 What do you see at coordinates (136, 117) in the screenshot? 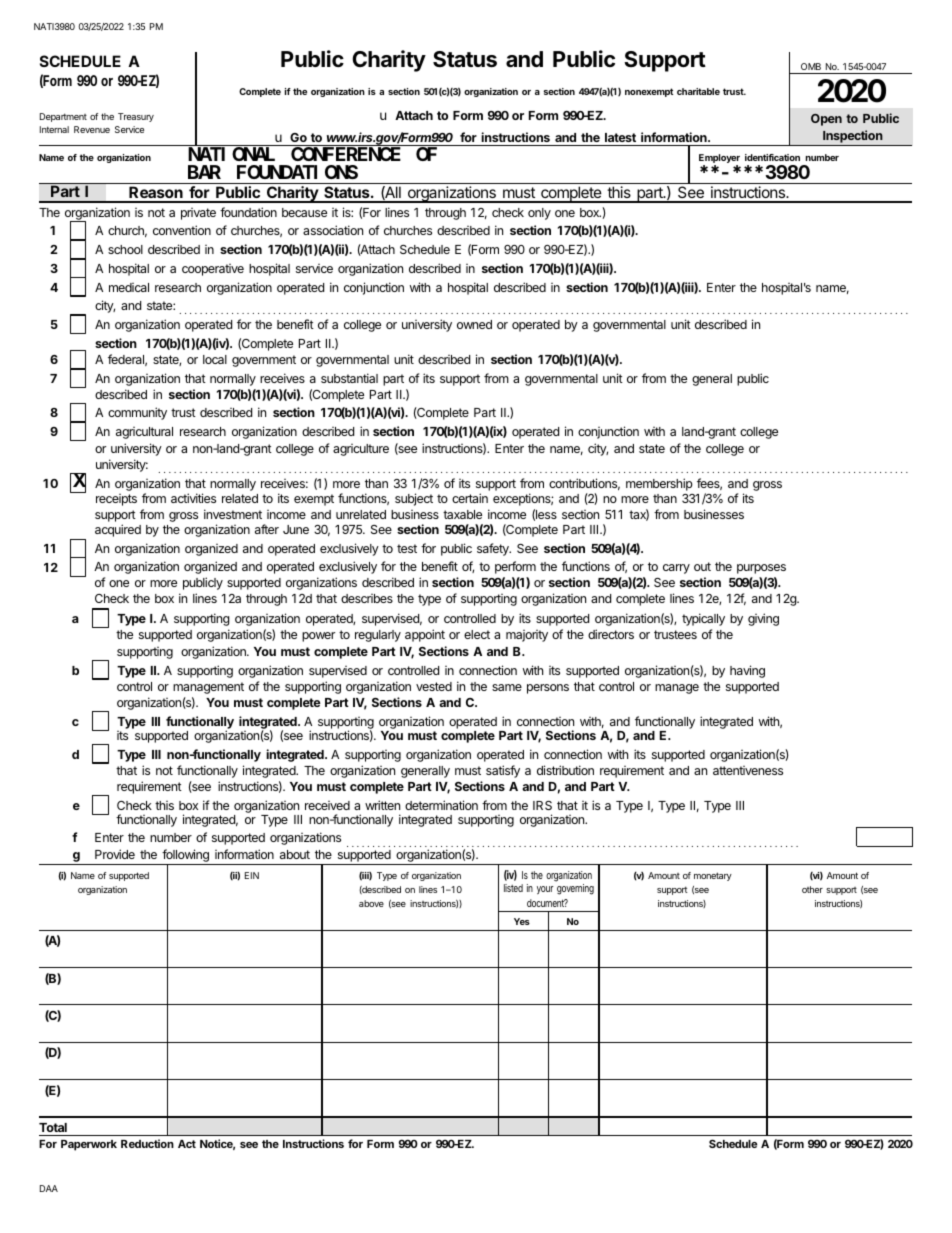
I see `Treasury` at bounding box center [136, 117].
